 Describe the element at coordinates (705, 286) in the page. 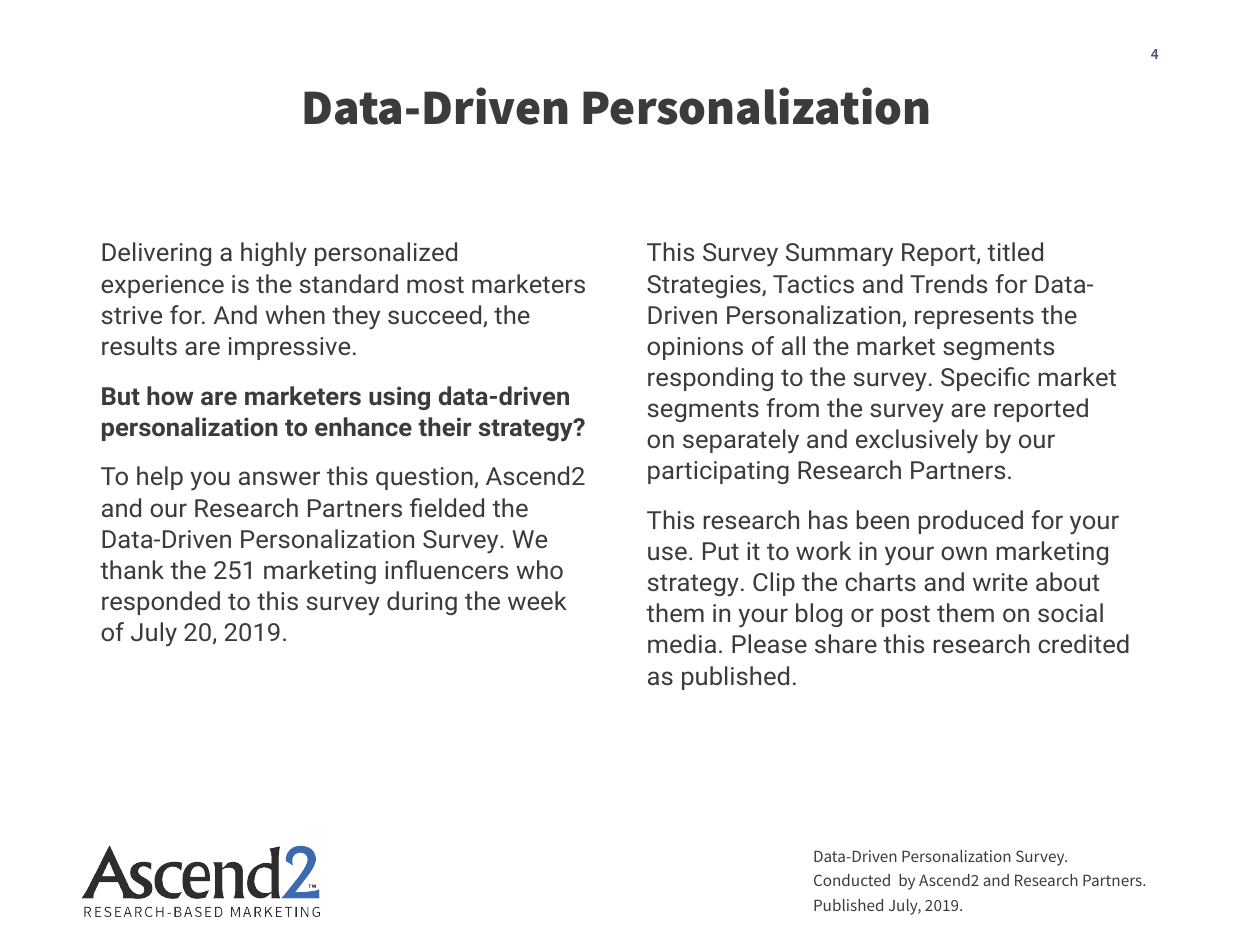

I see `Strategies` at that location.
